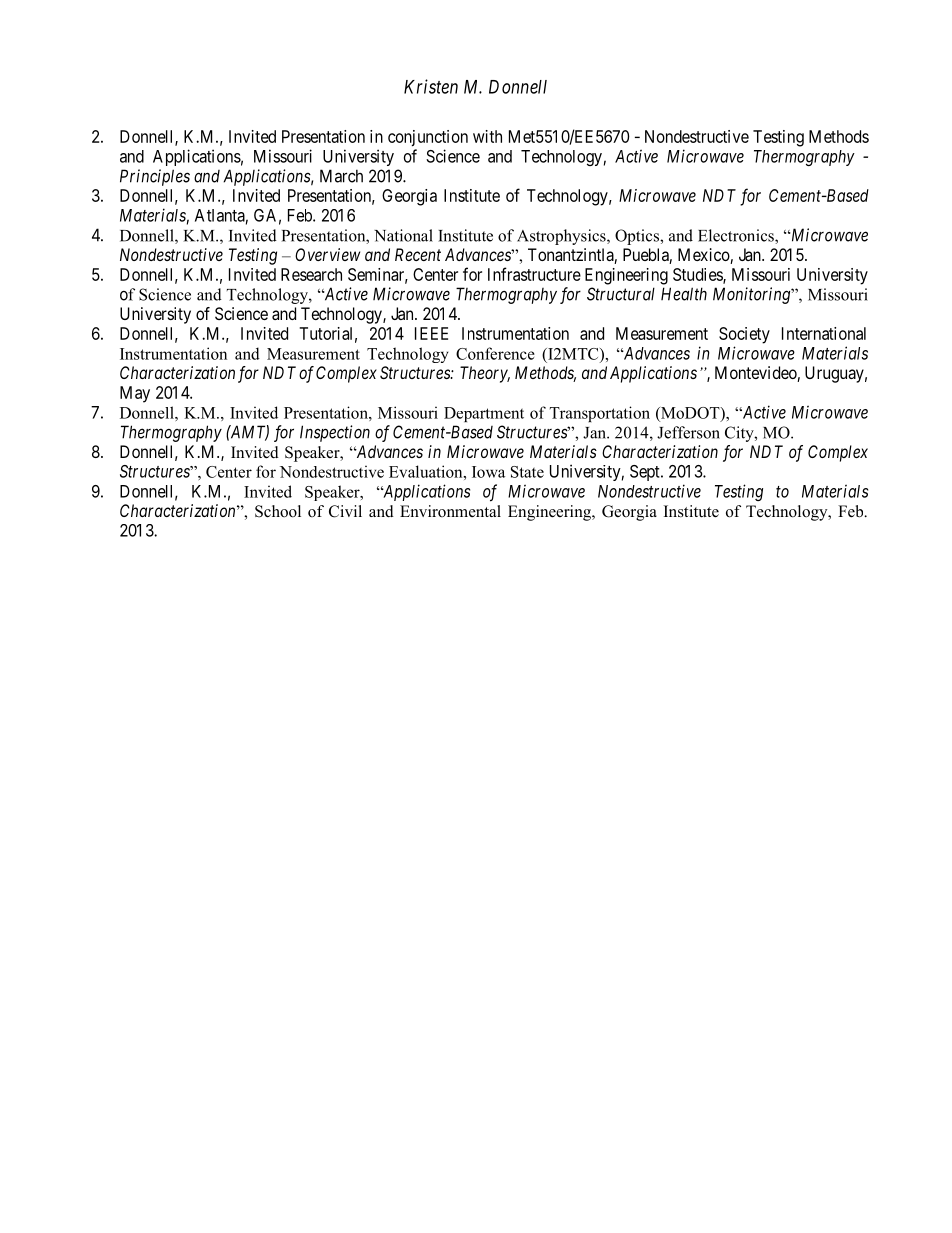 Image resolution: width=952 pixels, height=1233 pixels. Describe the element at coordinates (744, 335) in the document. I see `Society` at that location.
